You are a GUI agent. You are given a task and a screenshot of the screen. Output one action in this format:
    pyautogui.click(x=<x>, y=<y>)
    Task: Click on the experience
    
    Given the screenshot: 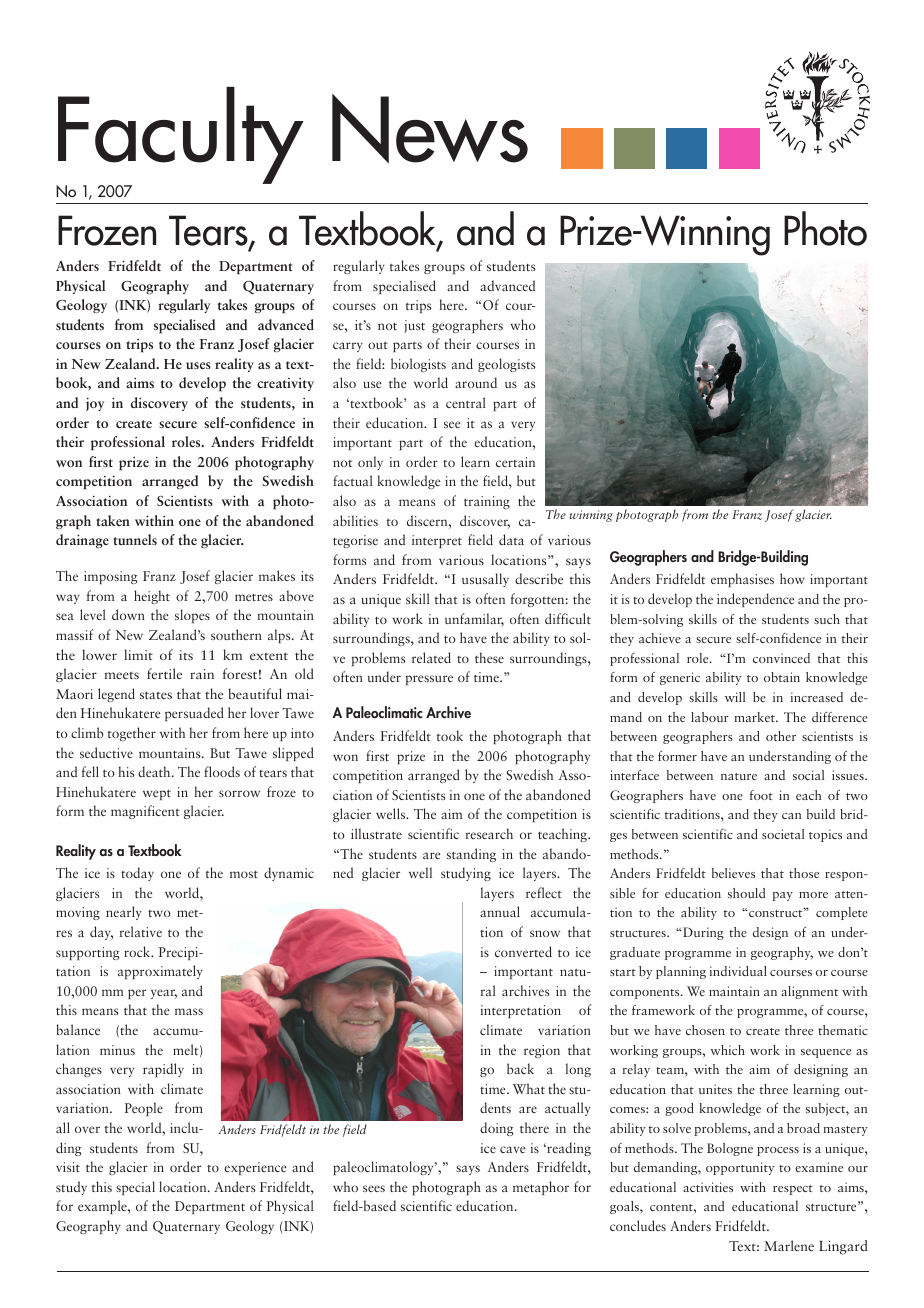 What is the action you would take?
    pyautogui.click(x=255, y=1168)
